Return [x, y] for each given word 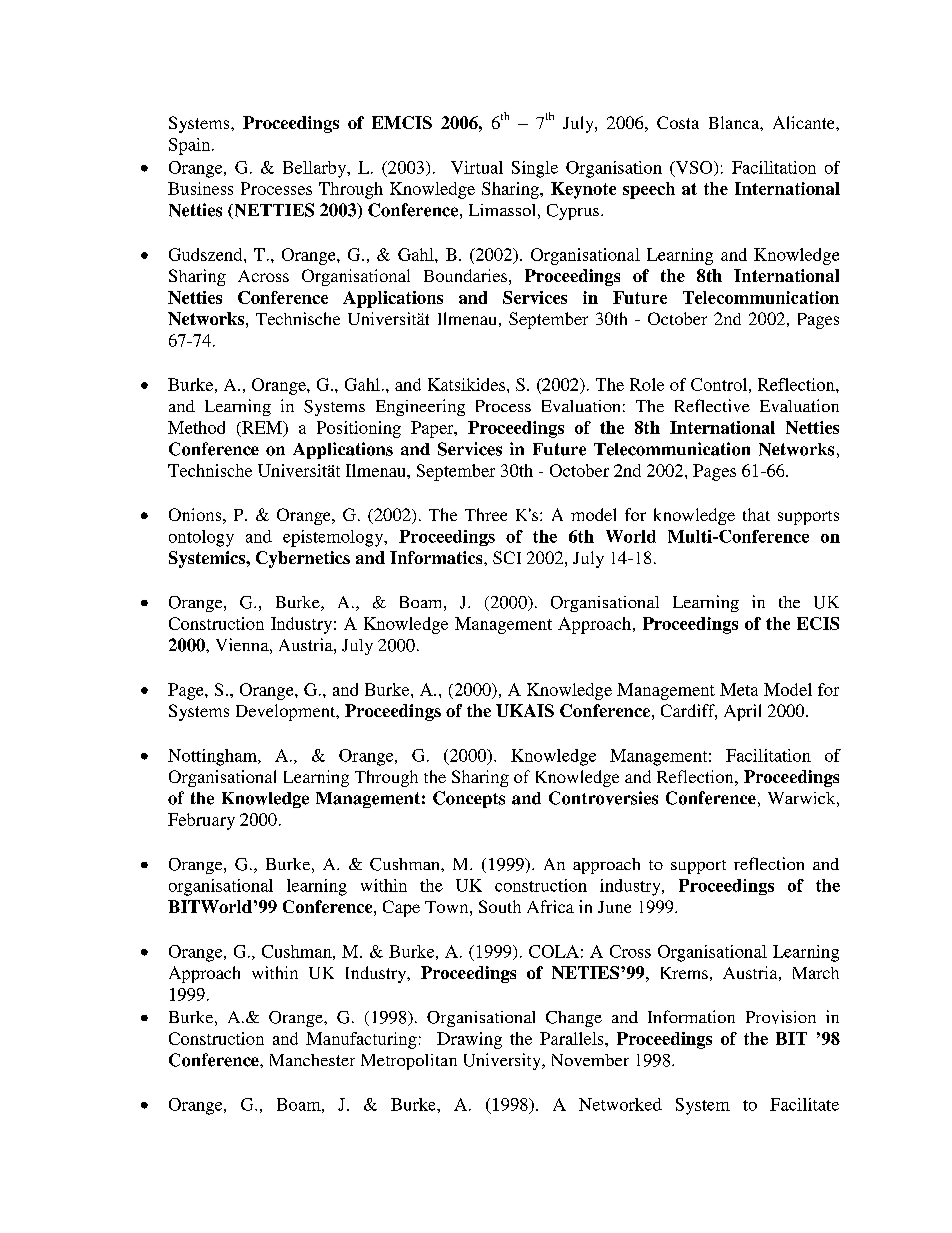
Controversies [603, 798]
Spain [191, 146]
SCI [507, 557]
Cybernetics [303, 559]
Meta [739, 689]
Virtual [477, 167]
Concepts [469, 799]
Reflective [712, 405]
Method [196, 427]
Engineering [420, 407]
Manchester [312, 1060]
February [201, 821]
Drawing [469, 1040]
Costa [678, 122]
